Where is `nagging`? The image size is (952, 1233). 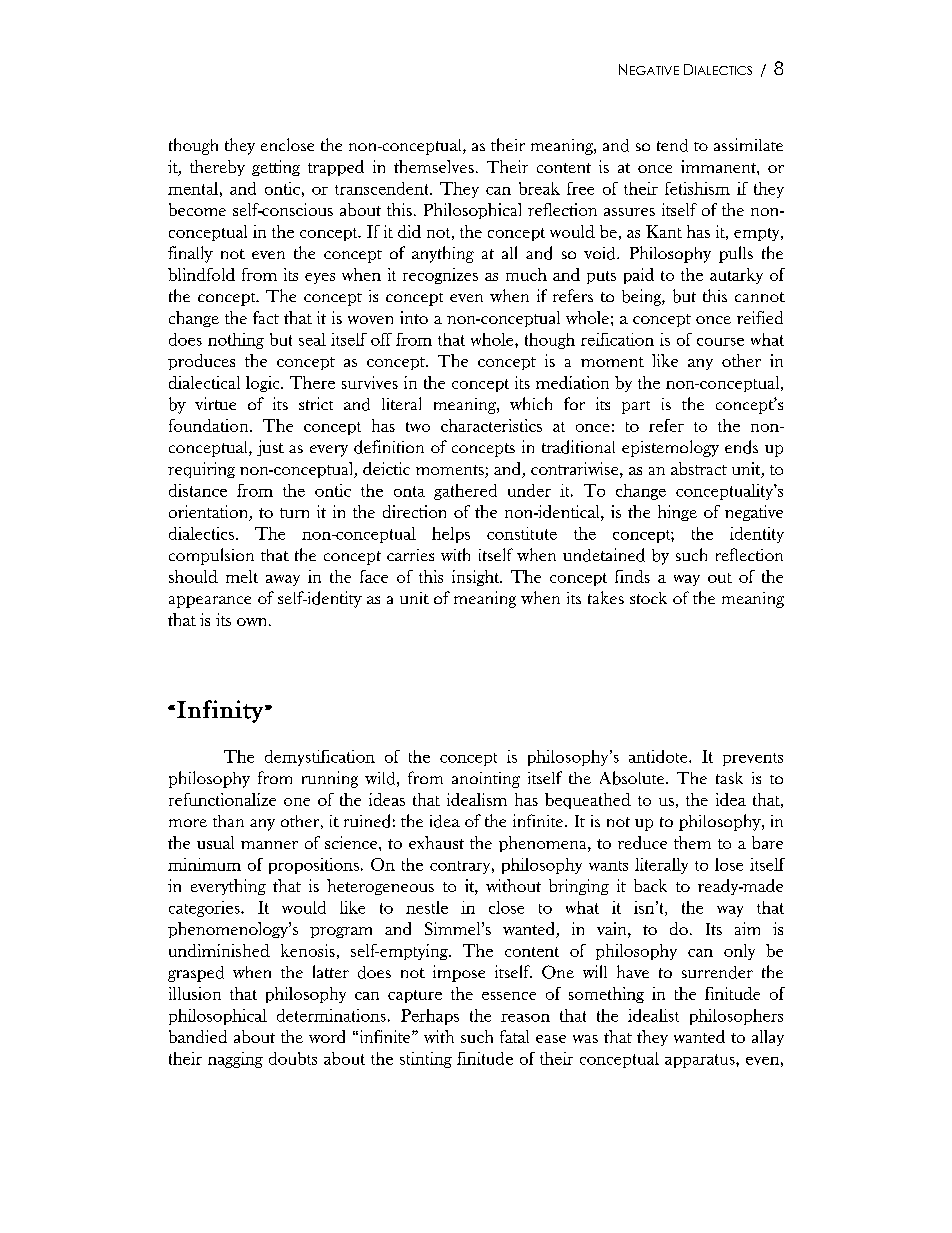 nagging is located at coordinates (235, 1060).
